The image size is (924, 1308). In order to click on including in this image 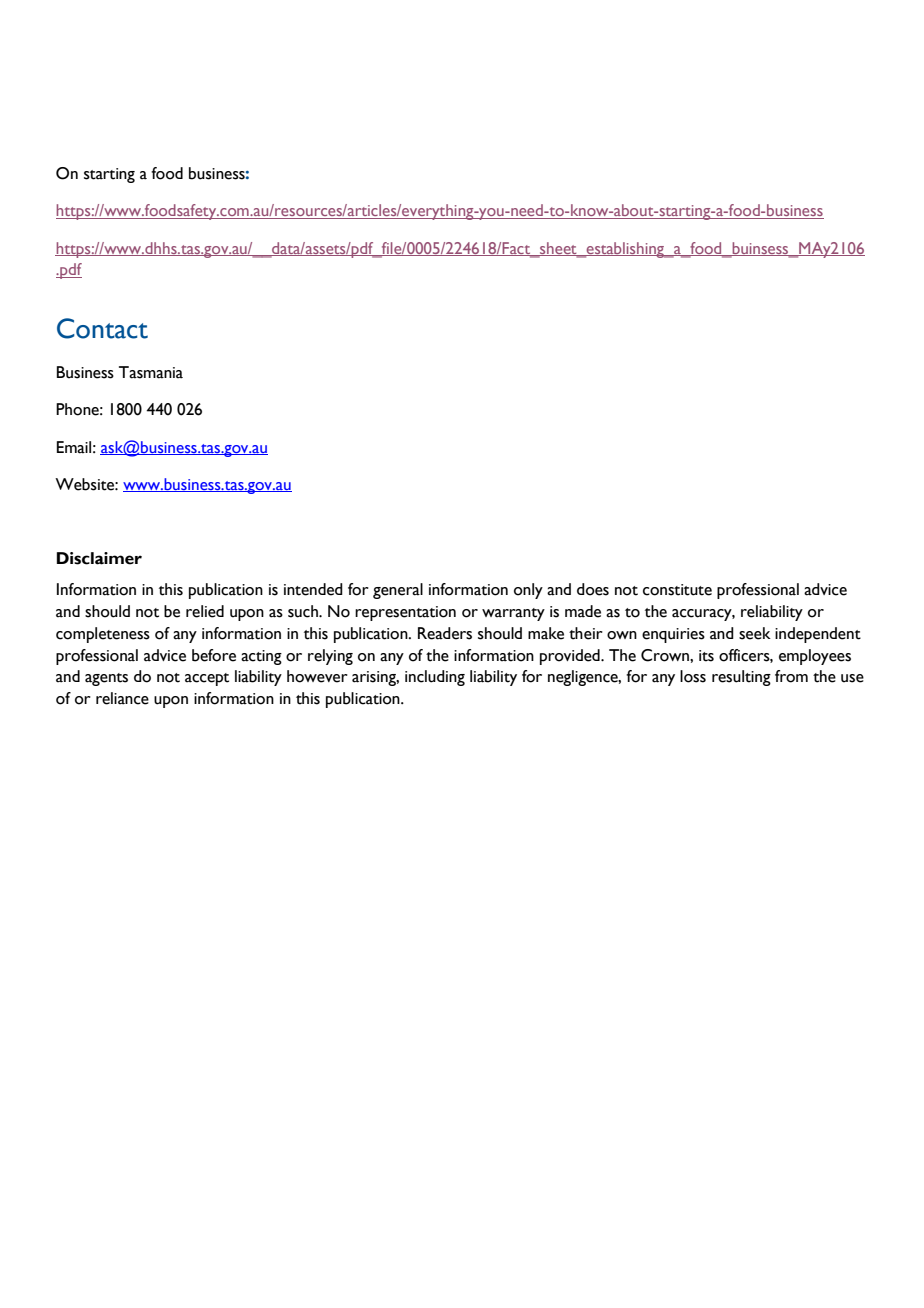, I will do `click(435, 678)`.
